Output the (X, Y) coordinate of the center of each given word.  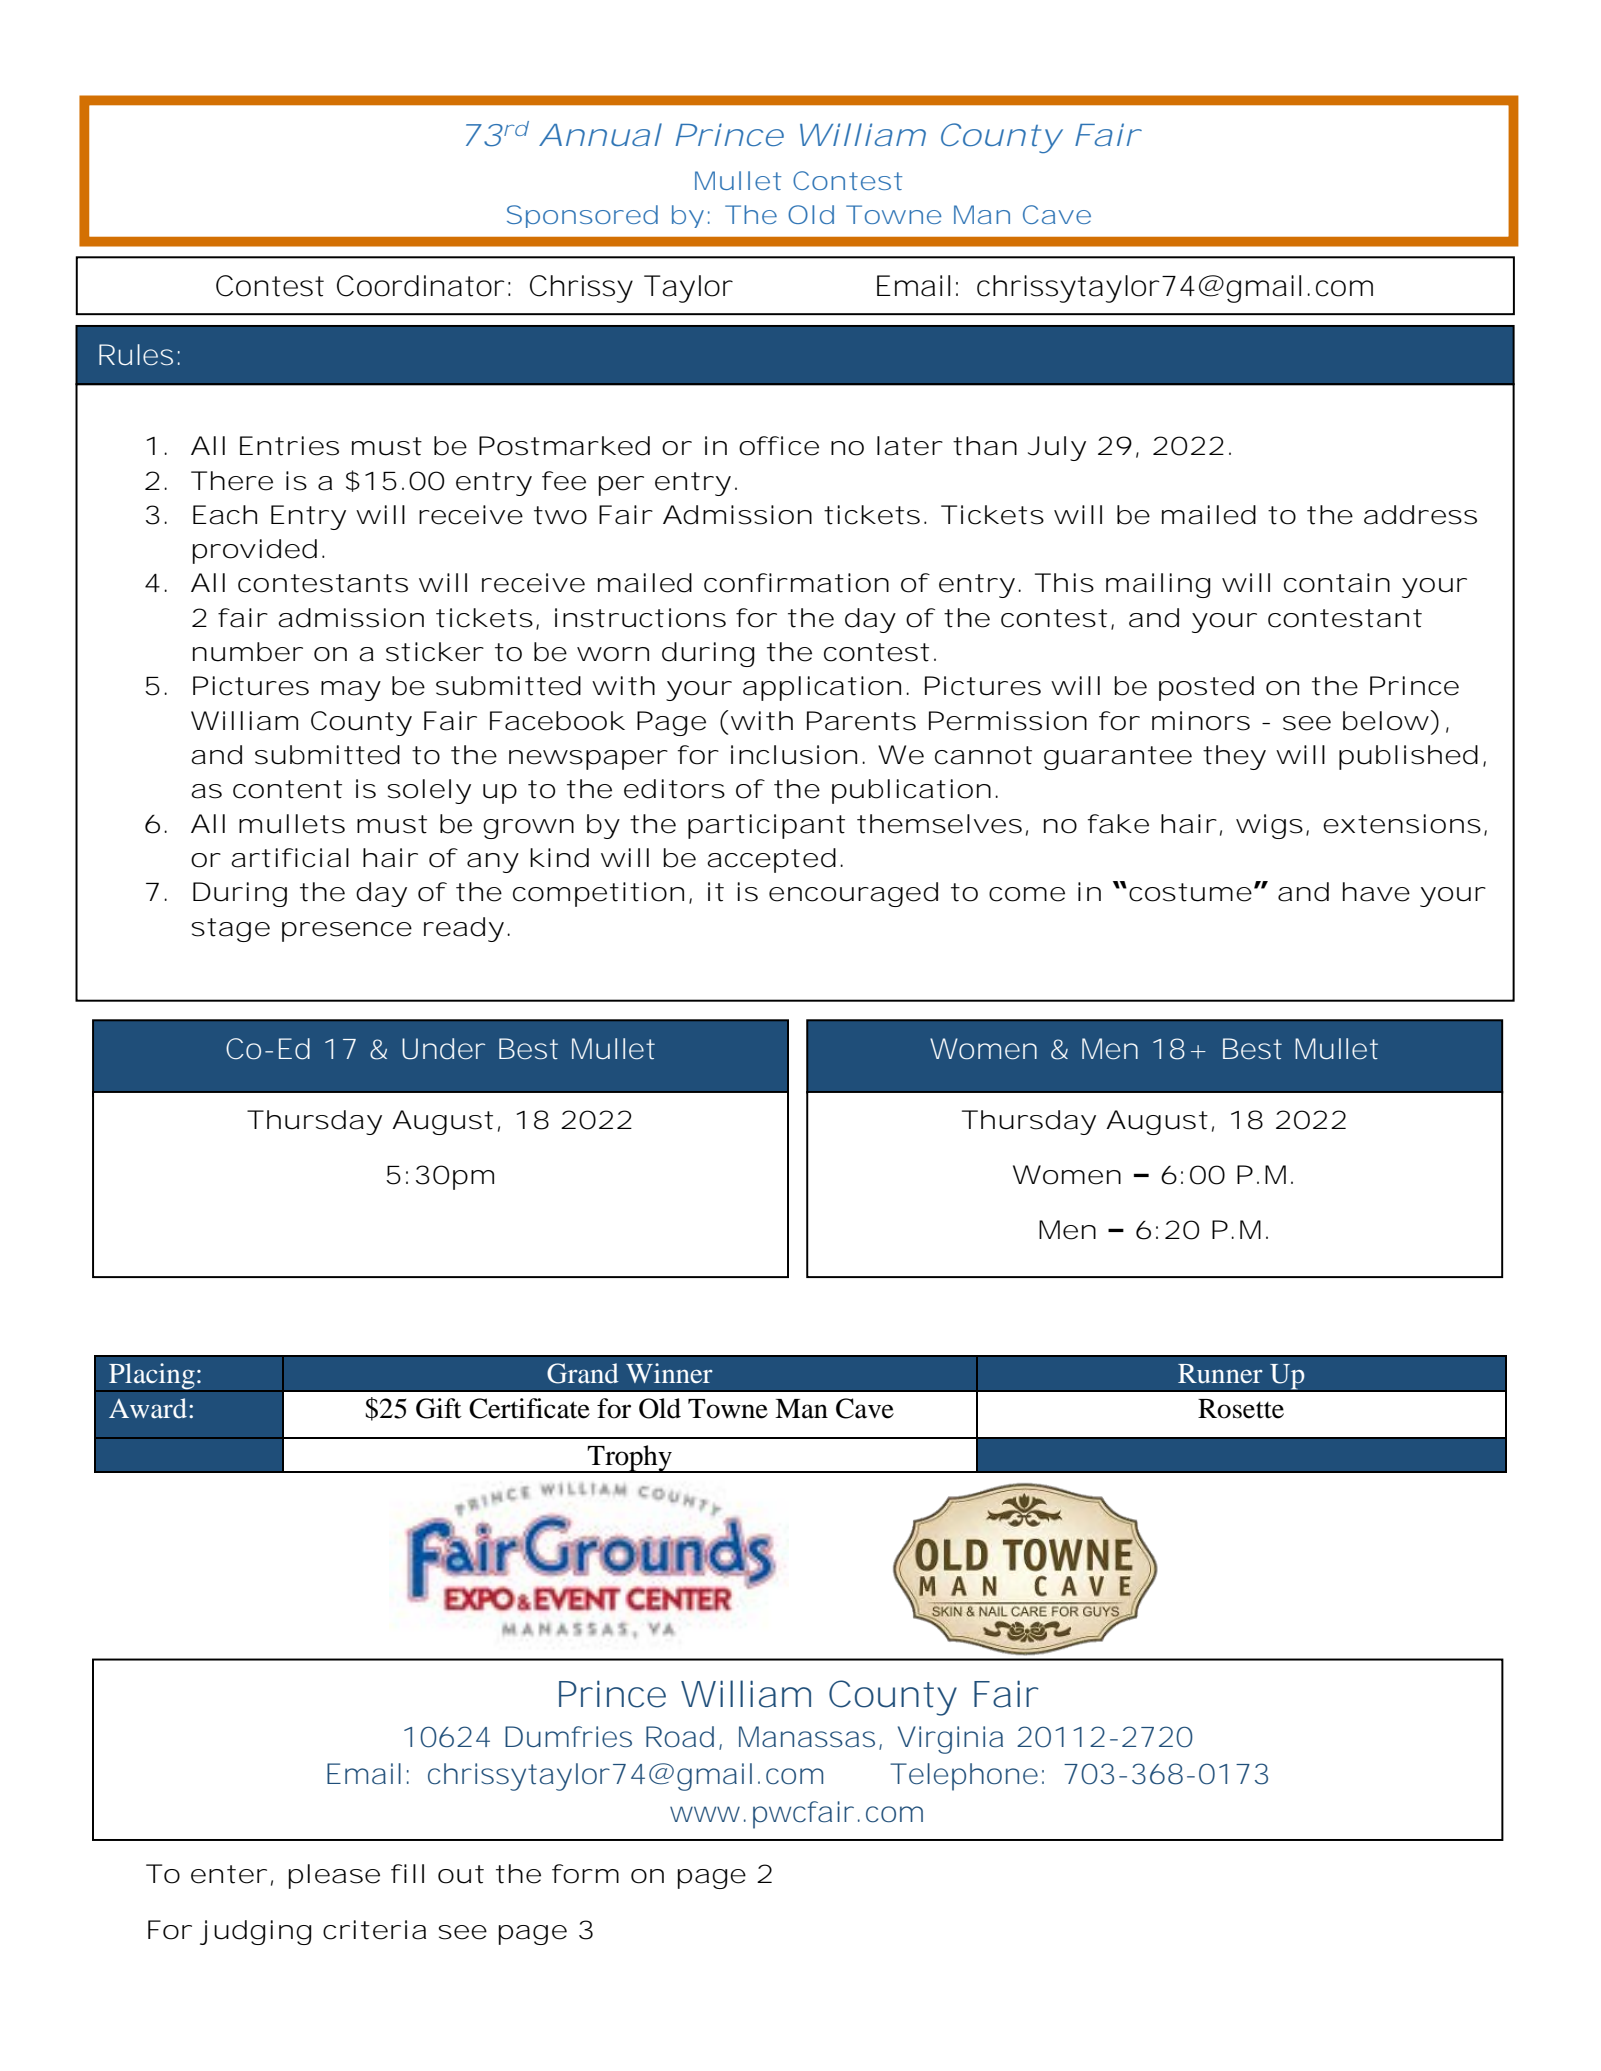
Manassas (807, 1737)
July (1057, 448)
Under (443, 1049)
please (334, 1876)
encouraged (853, 894)
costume (1190, 892)
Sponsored (582, 216)
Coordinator (421, 286)
